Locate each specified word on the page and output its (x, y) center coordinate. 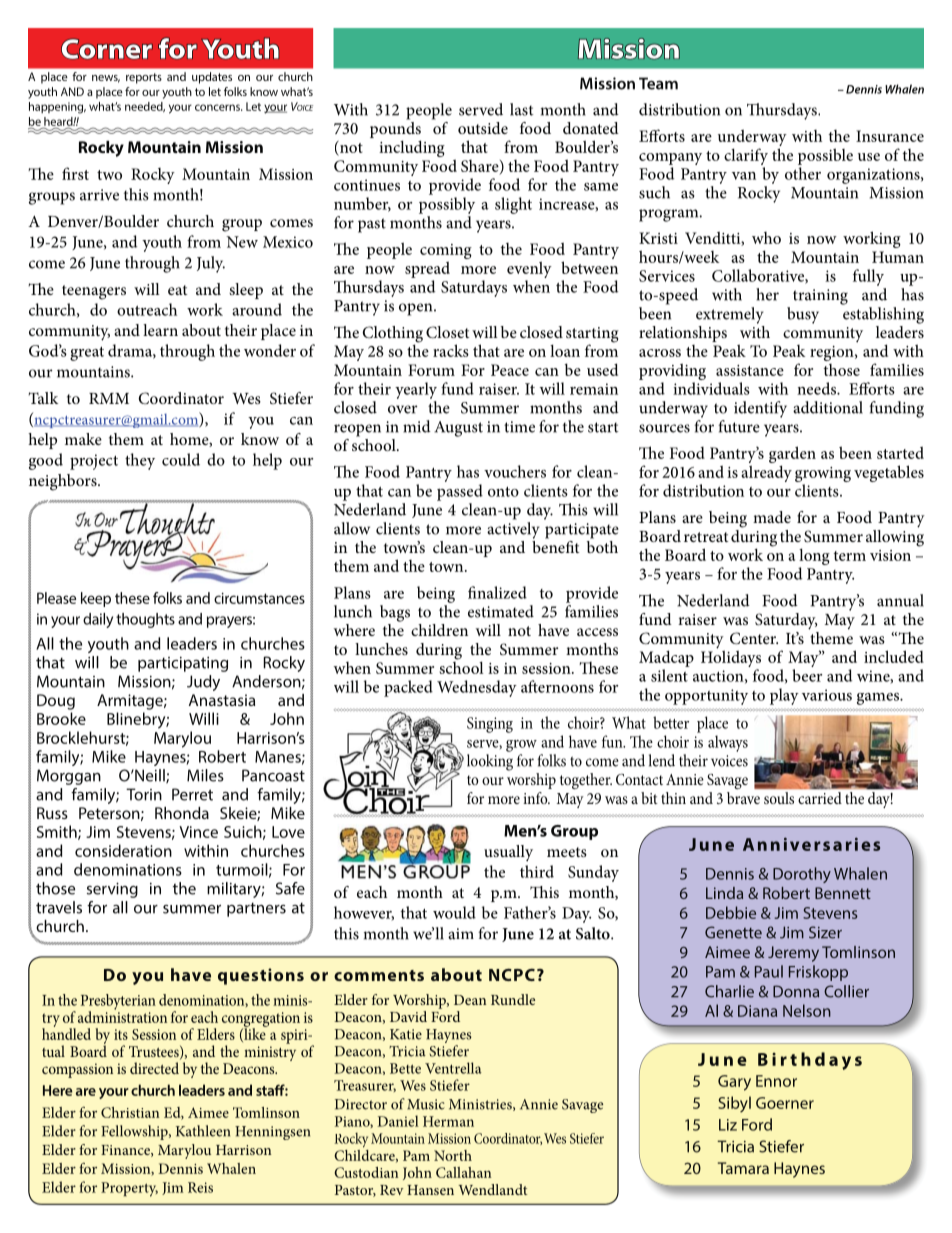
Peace (510, 370)
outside (483, 128)
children (439, 630)
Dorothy (802, 875)
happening (57, 108)
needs (817, 388)
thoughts (145, 620)
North (453, 1155)
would (454, 912)
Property (129, 1189)
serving (112, 890)
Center (754, 638)
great (87, 354)
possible (825, 156)
